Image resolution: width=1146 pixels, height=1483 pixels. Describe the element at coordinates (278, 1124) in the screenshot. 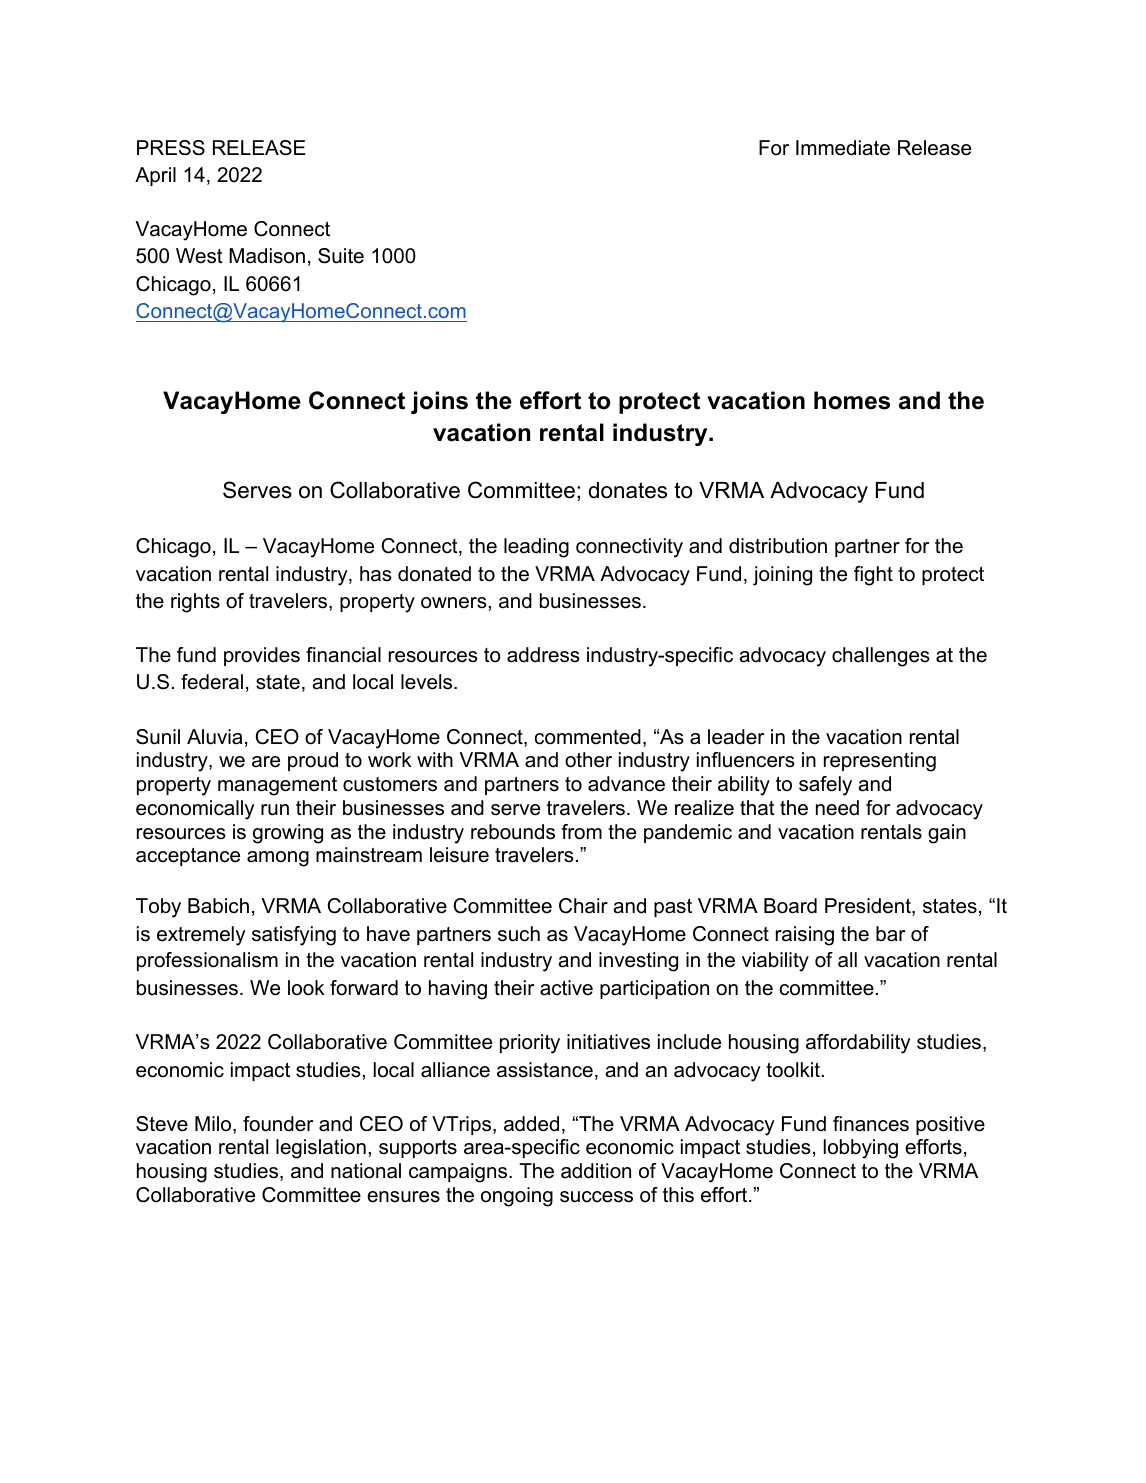

I see `founder` at that location.
